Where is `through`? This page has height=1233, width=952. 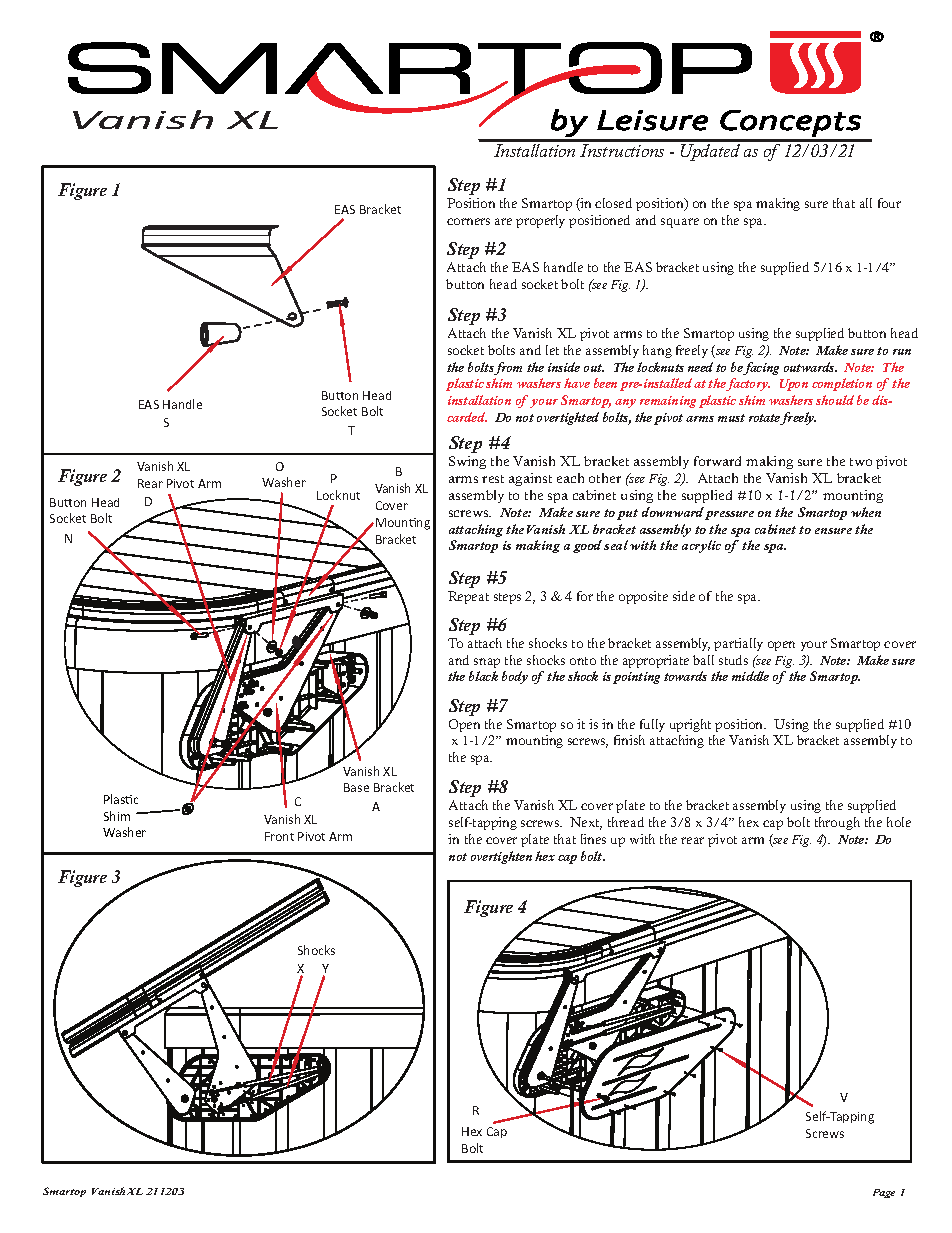 through is located at coordinates (837, 823).
